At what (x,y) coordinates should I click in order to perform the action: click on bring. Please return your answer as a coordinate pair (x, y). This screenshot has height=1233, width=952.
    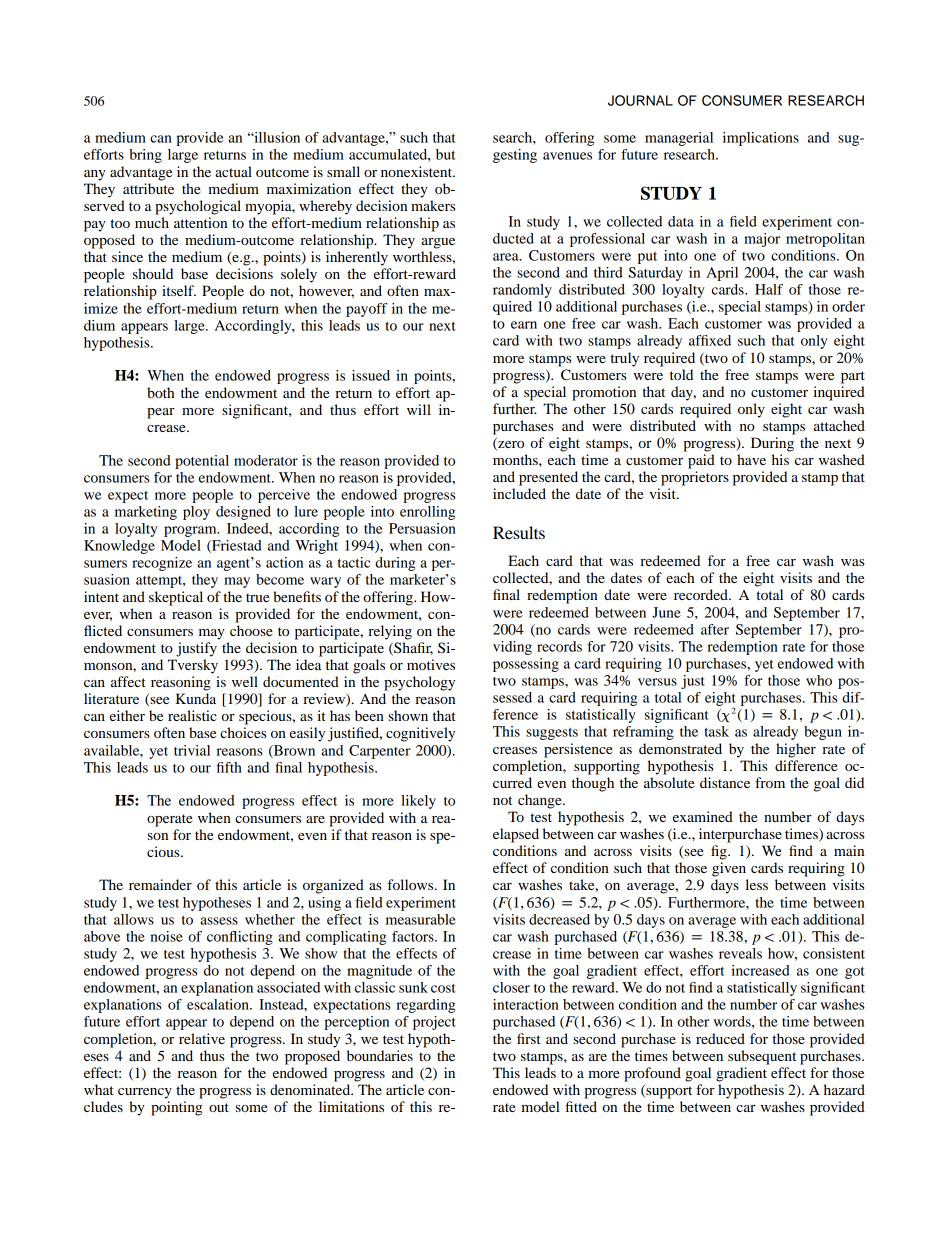
    Looking at the image, I should click on (145, 156).
